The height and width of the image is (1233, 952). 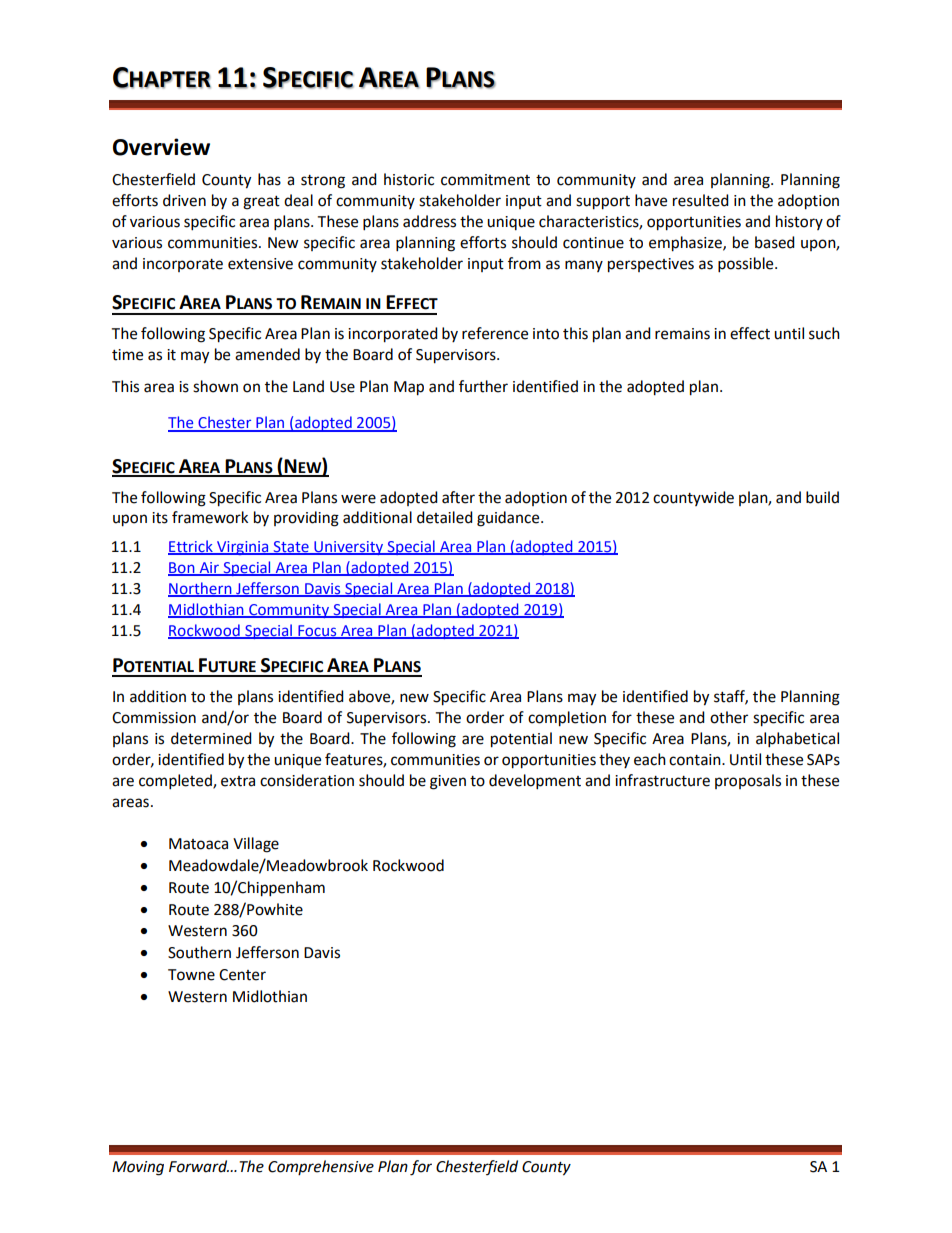 I want to click on shown, so click(x=215, y=386).
